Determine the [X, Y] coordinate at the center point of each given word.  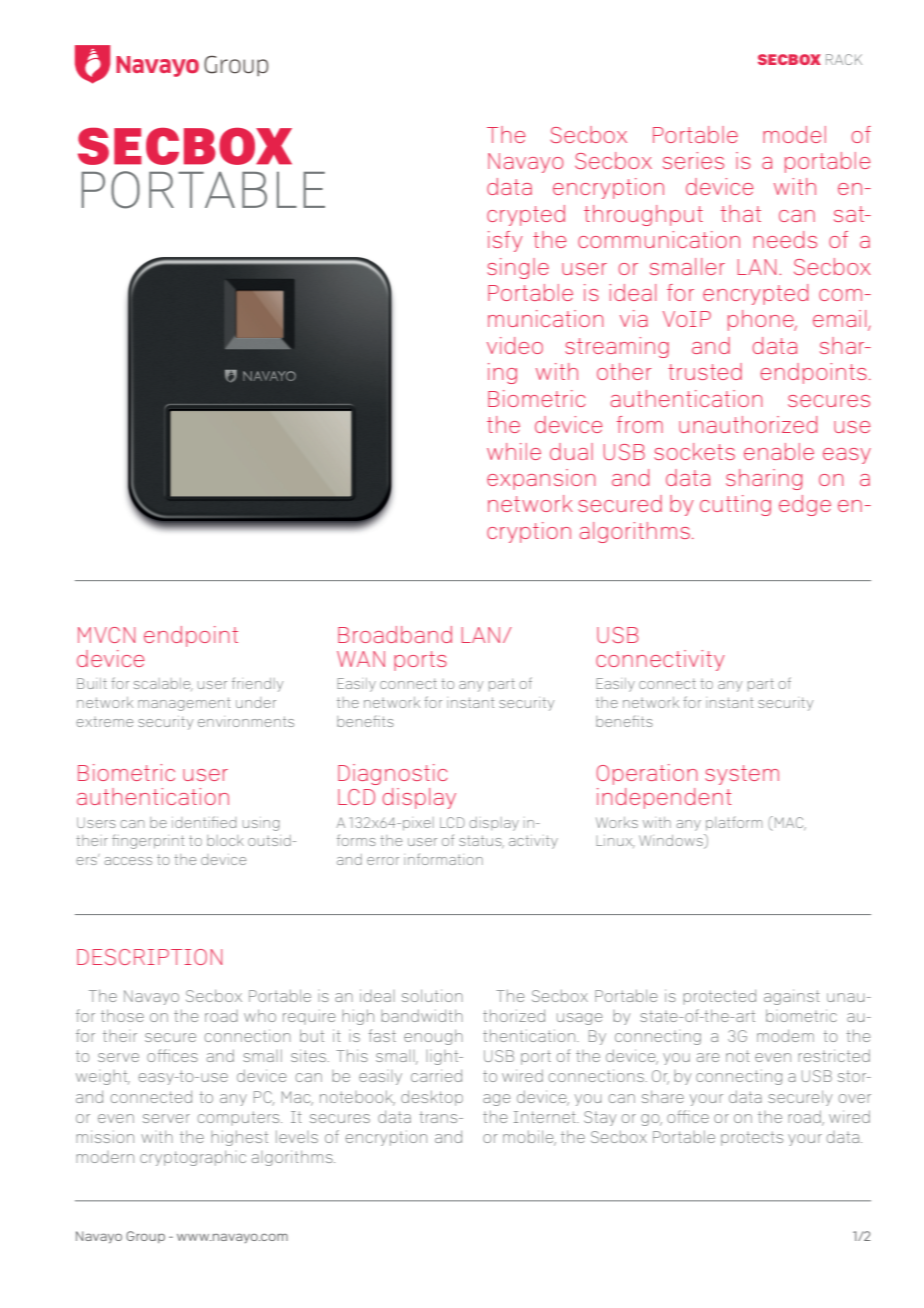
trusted [705, 371]
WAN [361, 659]
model [794, 134]
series [693, 160]
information [443, 859]
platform [734, 823]
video [515, 345]
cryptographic [193, 1158]
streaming [617, 347]
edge [805, 505]
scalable [163, 684]
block [225, 840]
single [518, 268]
